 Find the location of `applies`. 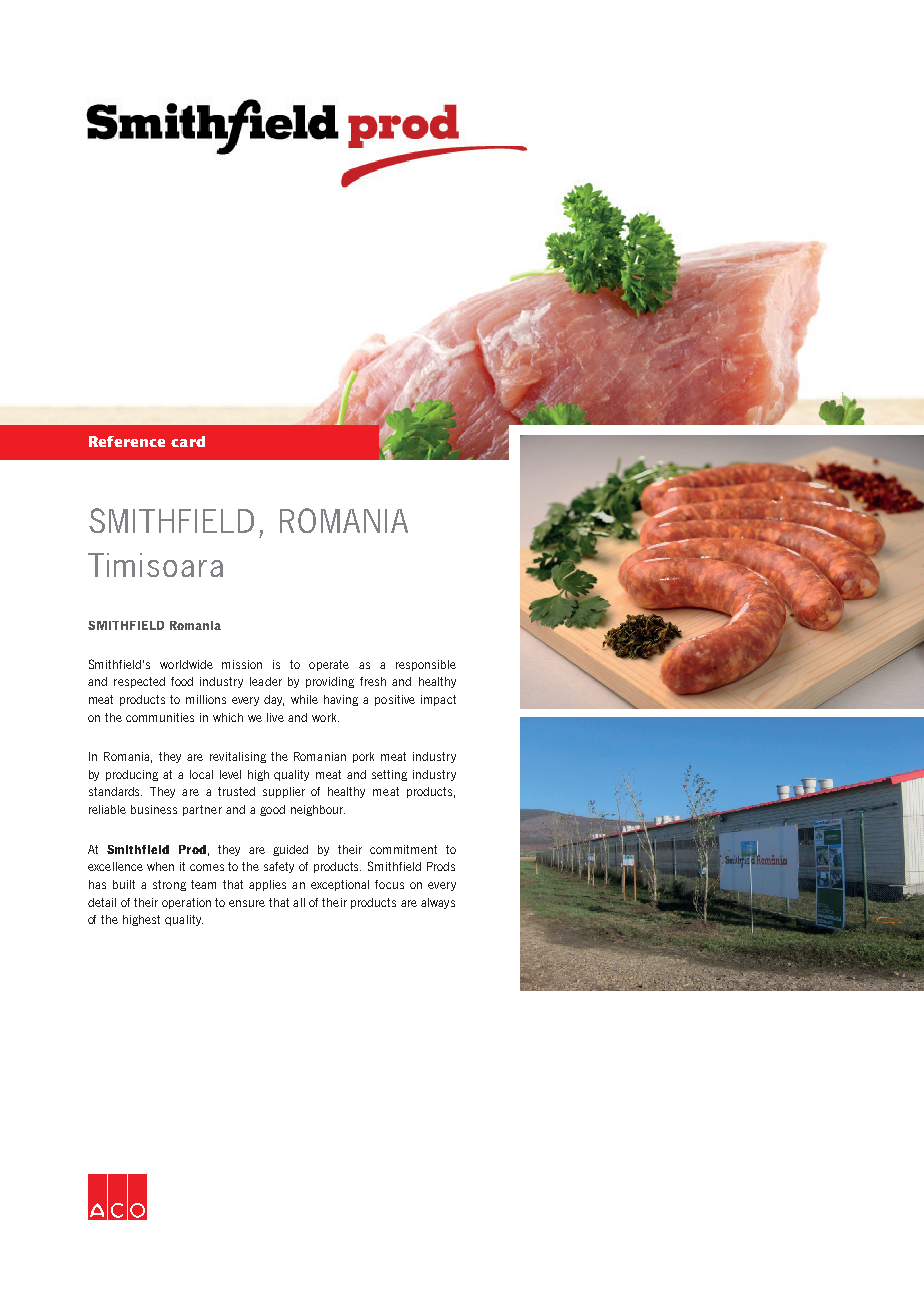

applies is located at coordinates (267, 885).
